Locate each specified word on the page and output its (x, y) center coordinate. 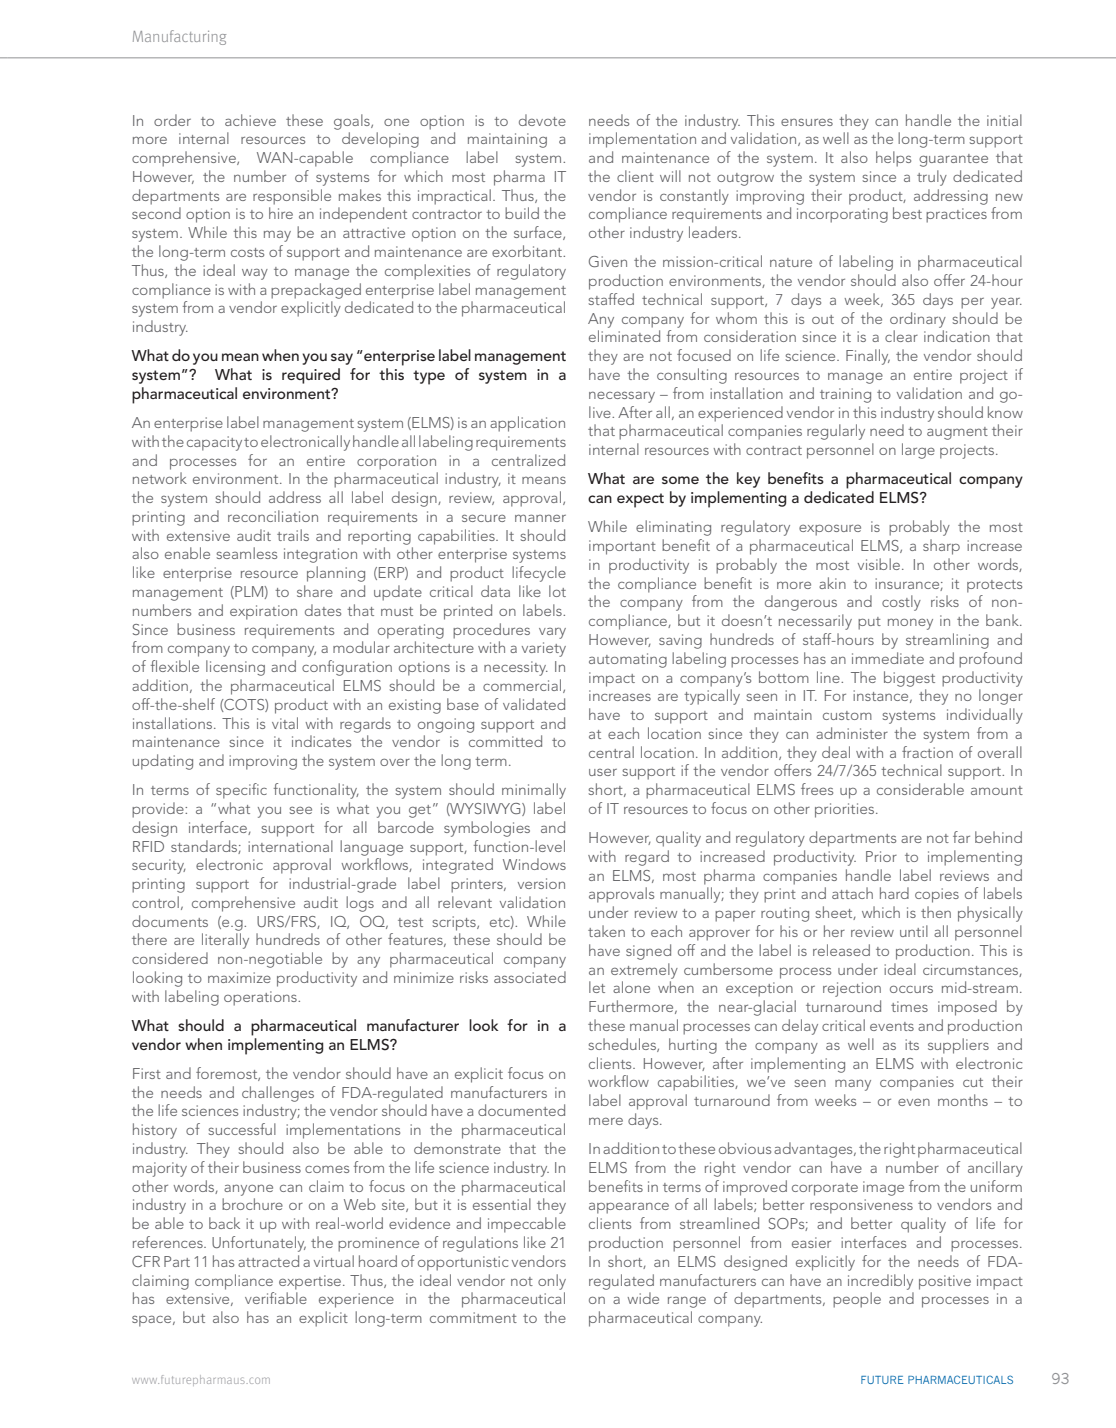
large (918, 451)
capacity (214, 443)
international (290, 846)
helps (893, 159)
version (541, 883)
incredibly (880, 1282)
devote (542, 120)
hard (894, 893)
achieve (250, 120)
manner (540, 518)
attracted (268, 1261)
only (552, 1282)
